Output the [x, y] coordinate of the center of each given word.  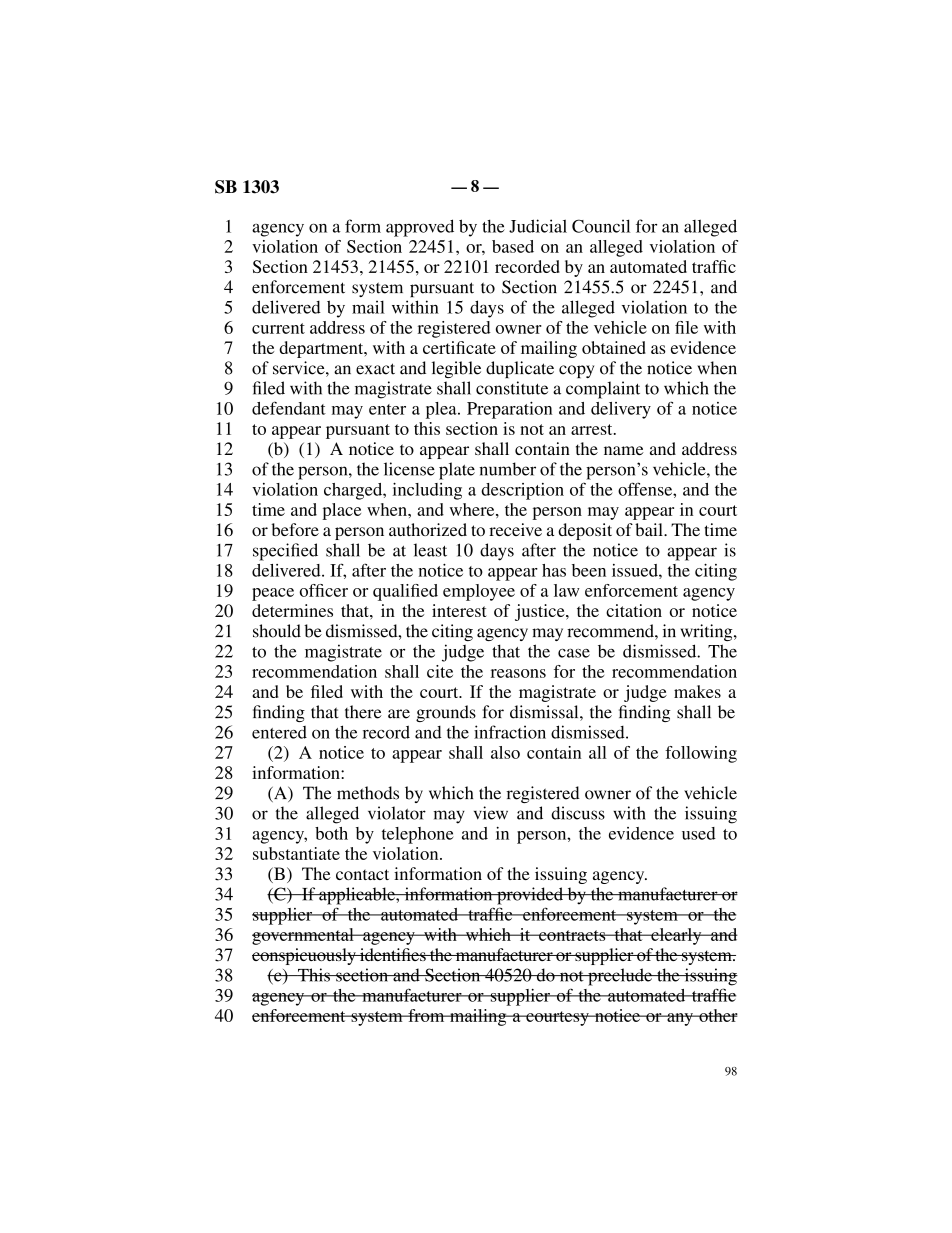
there [363, 712]
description [522, 491]
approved [420, 228]
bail [650, 529]
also [505, 752]
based [513, 246]
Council [601, 226]
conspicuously [305, 956]
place [341, 511]
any [680, 1019]
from [426, 1015]
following [701, 754]
